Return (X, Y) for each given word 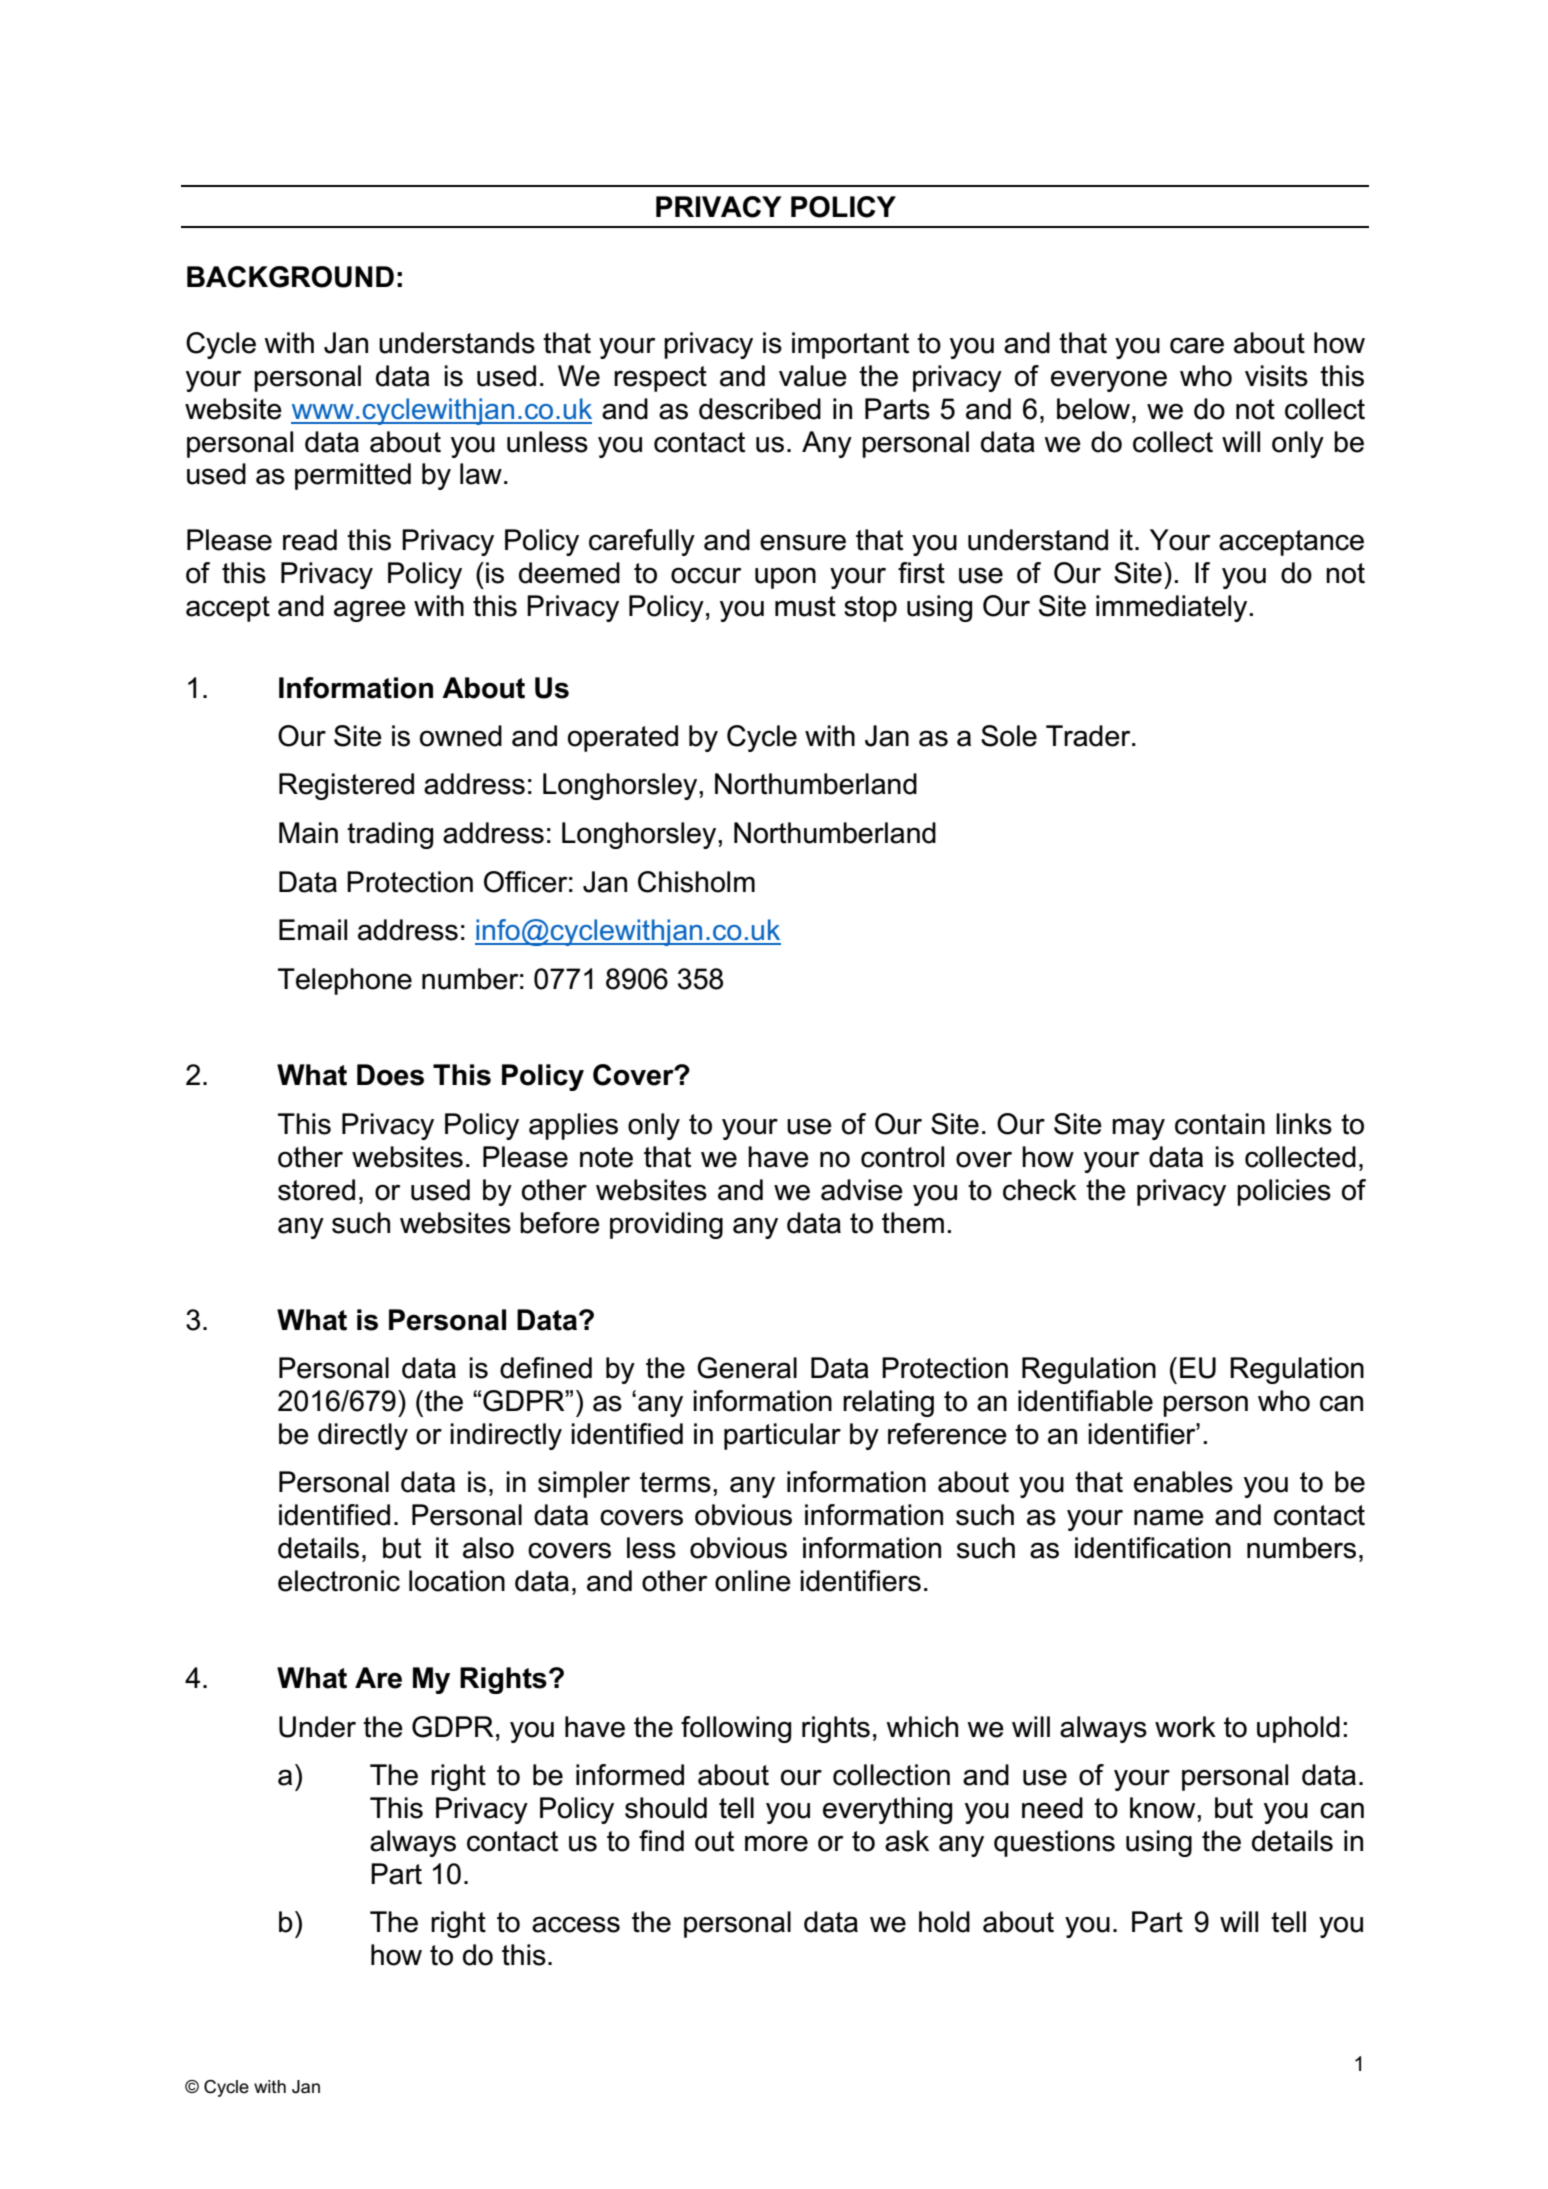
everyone (1109, 381)
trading (390, 835)
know (1164, 1808)
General (747, 1368)
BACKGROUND (290, 277)
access (576, 1924)
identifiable (1085, 1401)
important (850, 345)
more (776, 1843)
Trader (1089, 736)
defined (546, 1368)
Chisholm (696, 882)
